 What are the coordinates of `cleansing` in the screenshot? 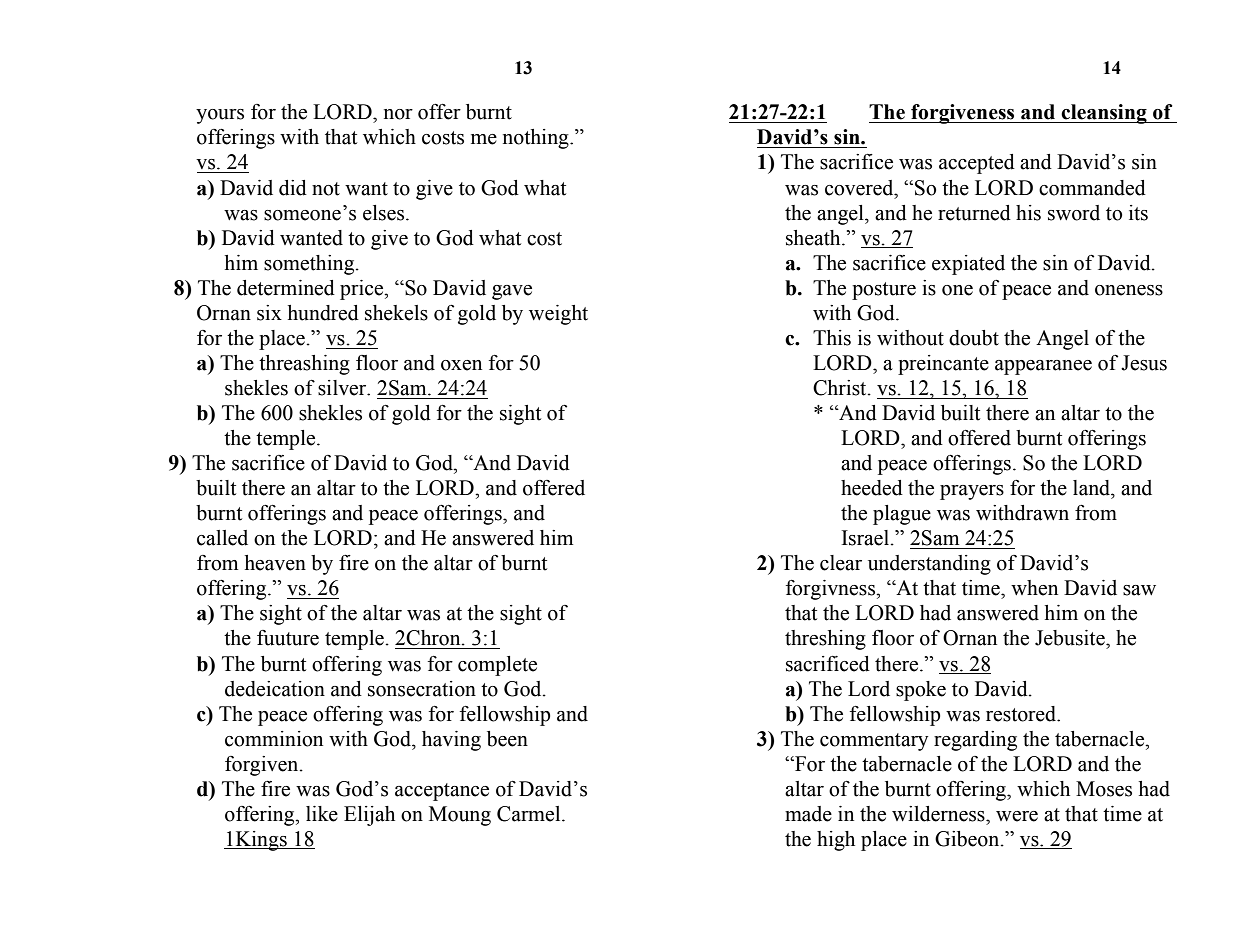 It's located at (1104, 114).
